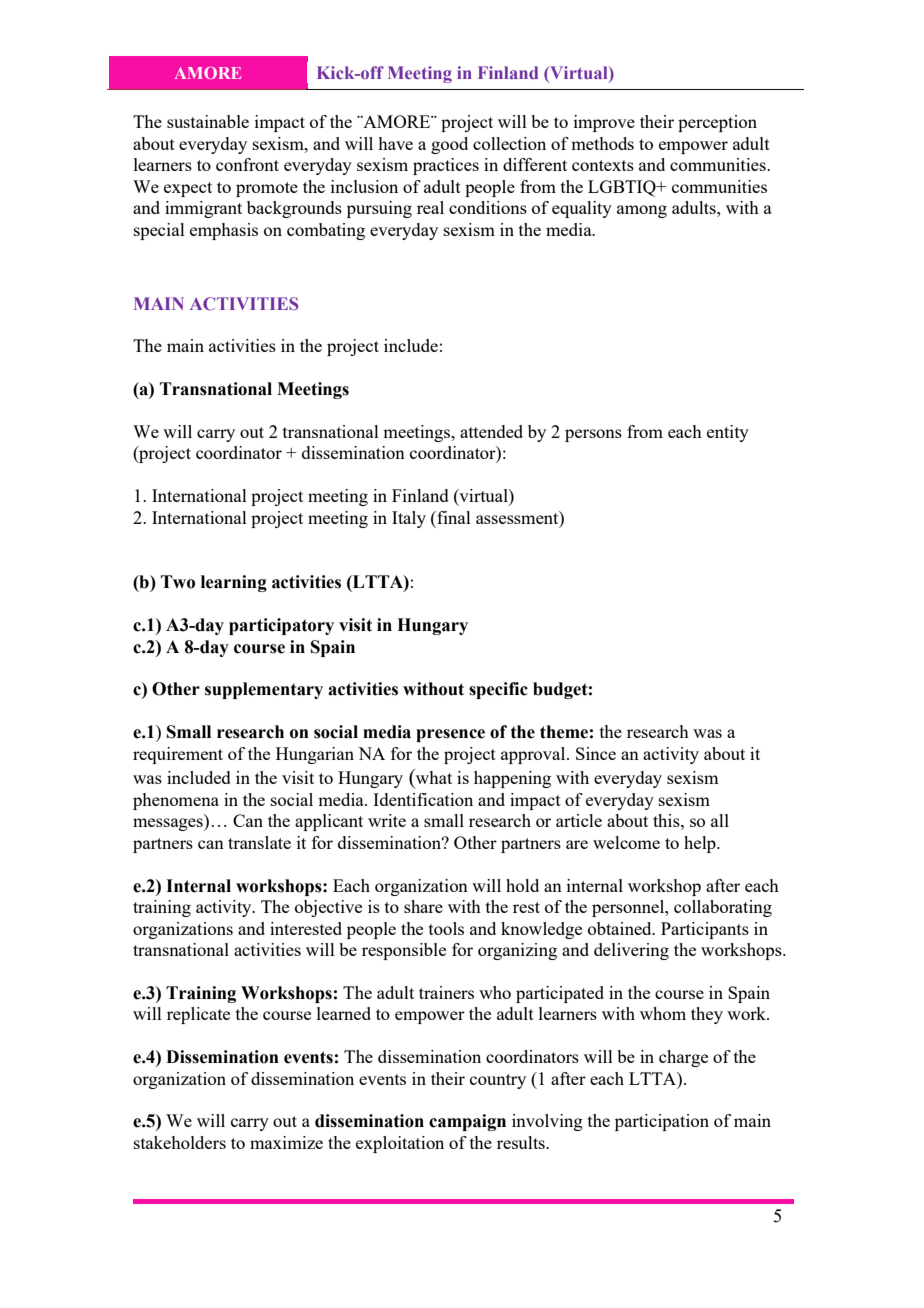 The image size is (924, 1308). What do you see at coordinates (264, 690) in the screenshot?
I see `supplementary` at bounding box center [264, 690].
